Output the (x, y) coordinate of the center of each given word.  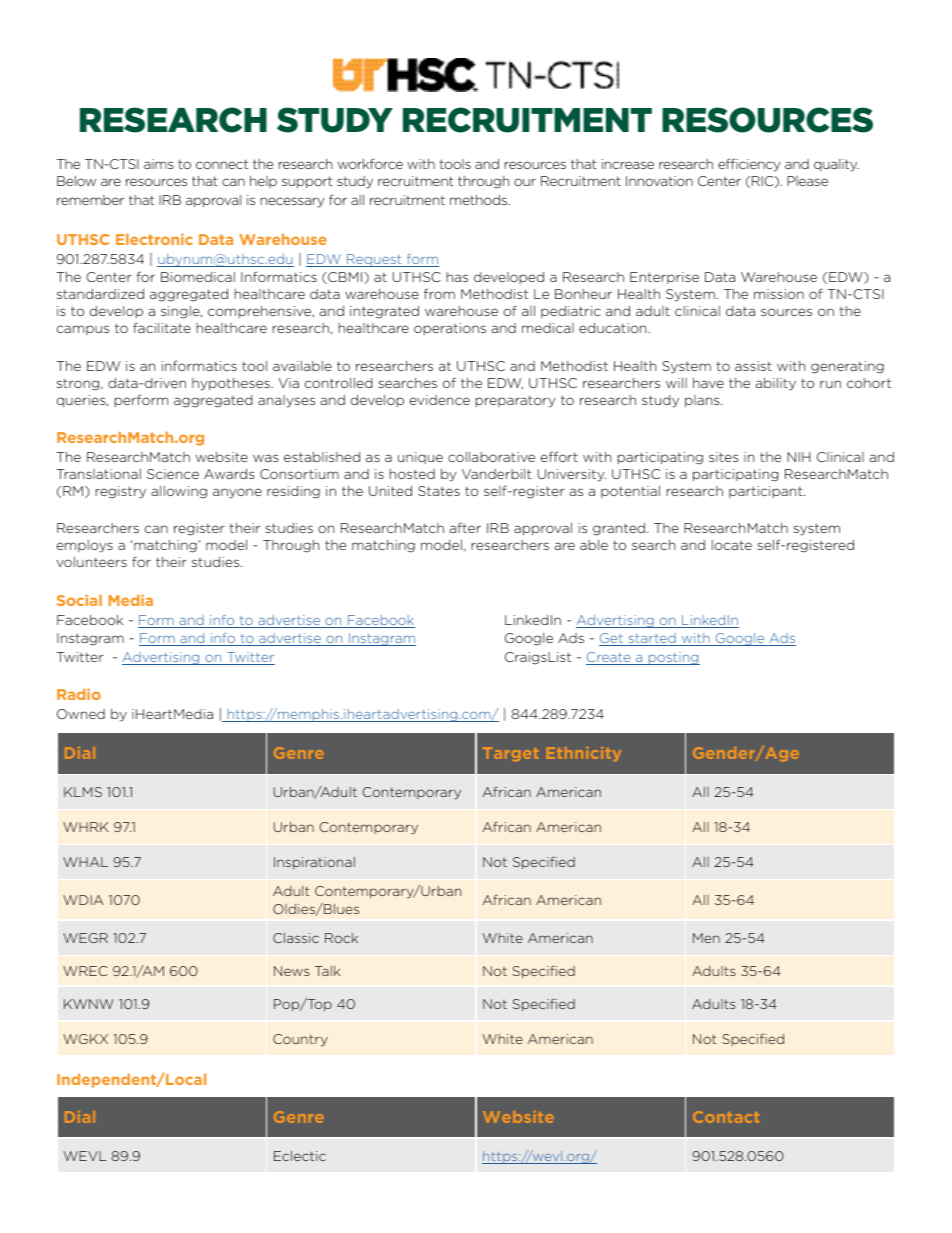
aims (159, 164)
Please (807, 181)
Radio (79, 694)
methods (479, 200)
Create (609, 658)
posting (673, 658)
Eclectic (300, 1156)
